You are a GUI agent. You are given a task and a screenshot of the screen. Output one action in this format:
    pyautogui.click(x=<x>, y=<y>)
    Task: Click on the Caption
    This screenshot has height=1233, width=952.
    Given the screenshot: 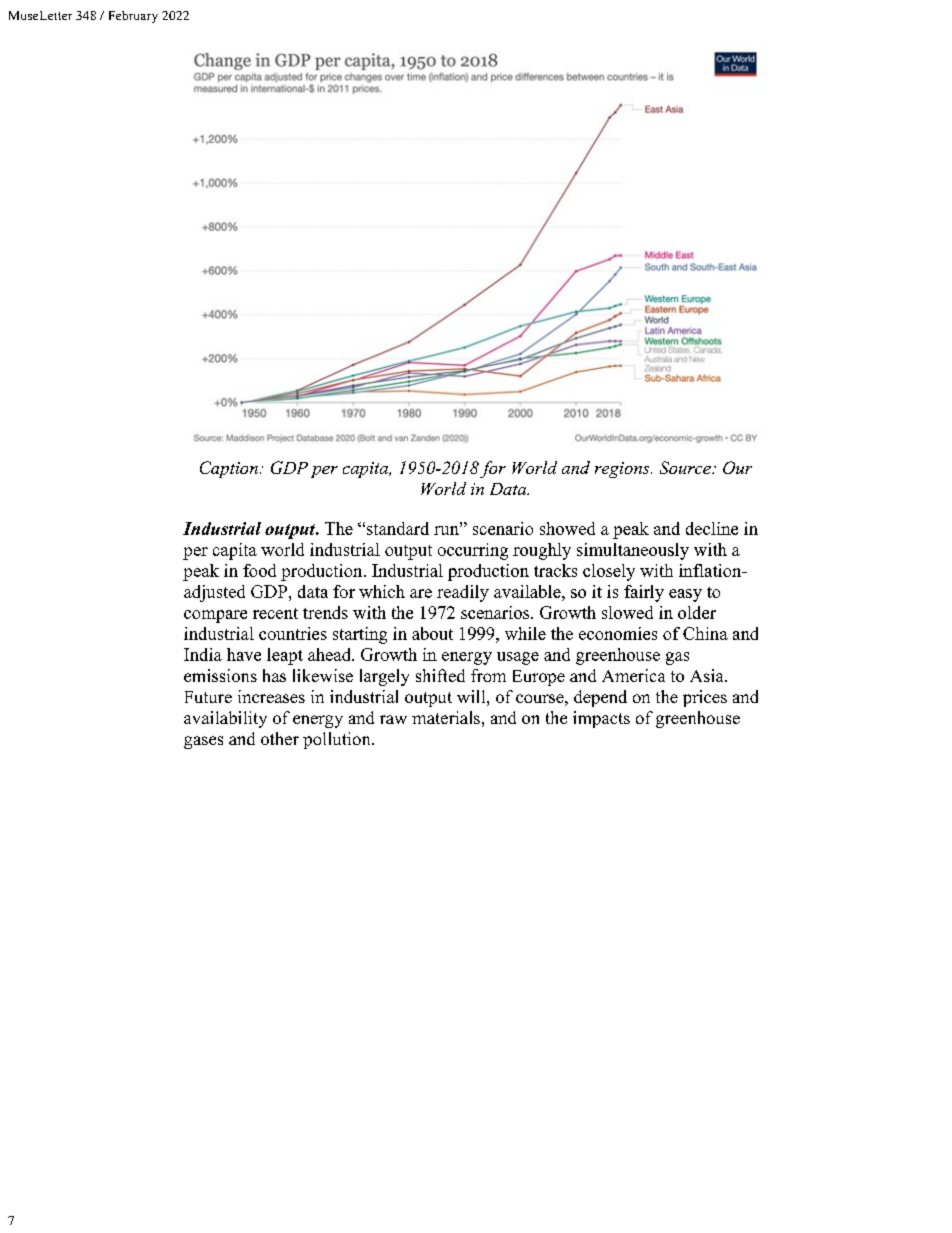 What is the action you would take?
    pyautogui.click(x=229, y=469)
